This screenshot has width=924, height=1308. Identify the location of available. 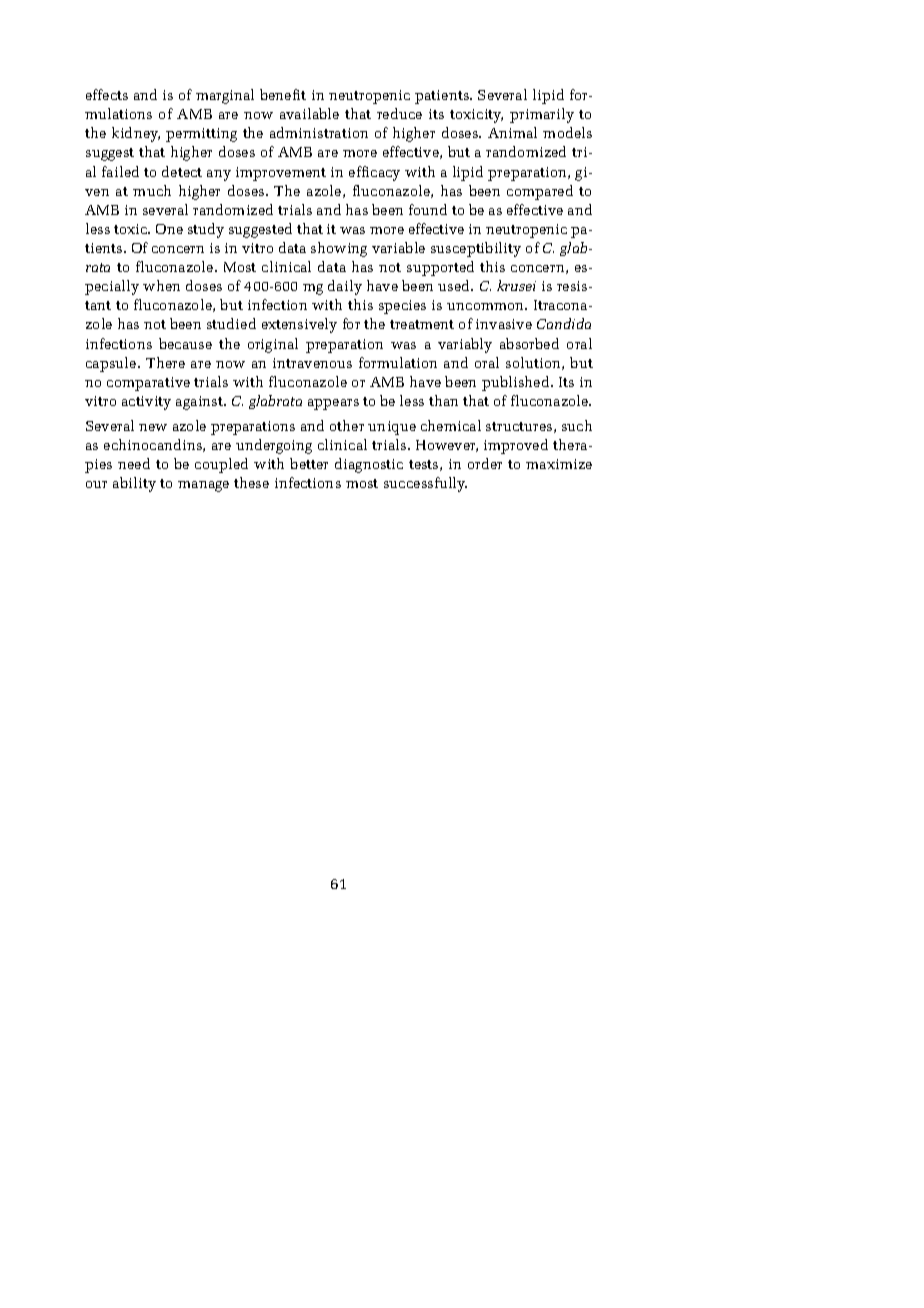
(309, 113).
